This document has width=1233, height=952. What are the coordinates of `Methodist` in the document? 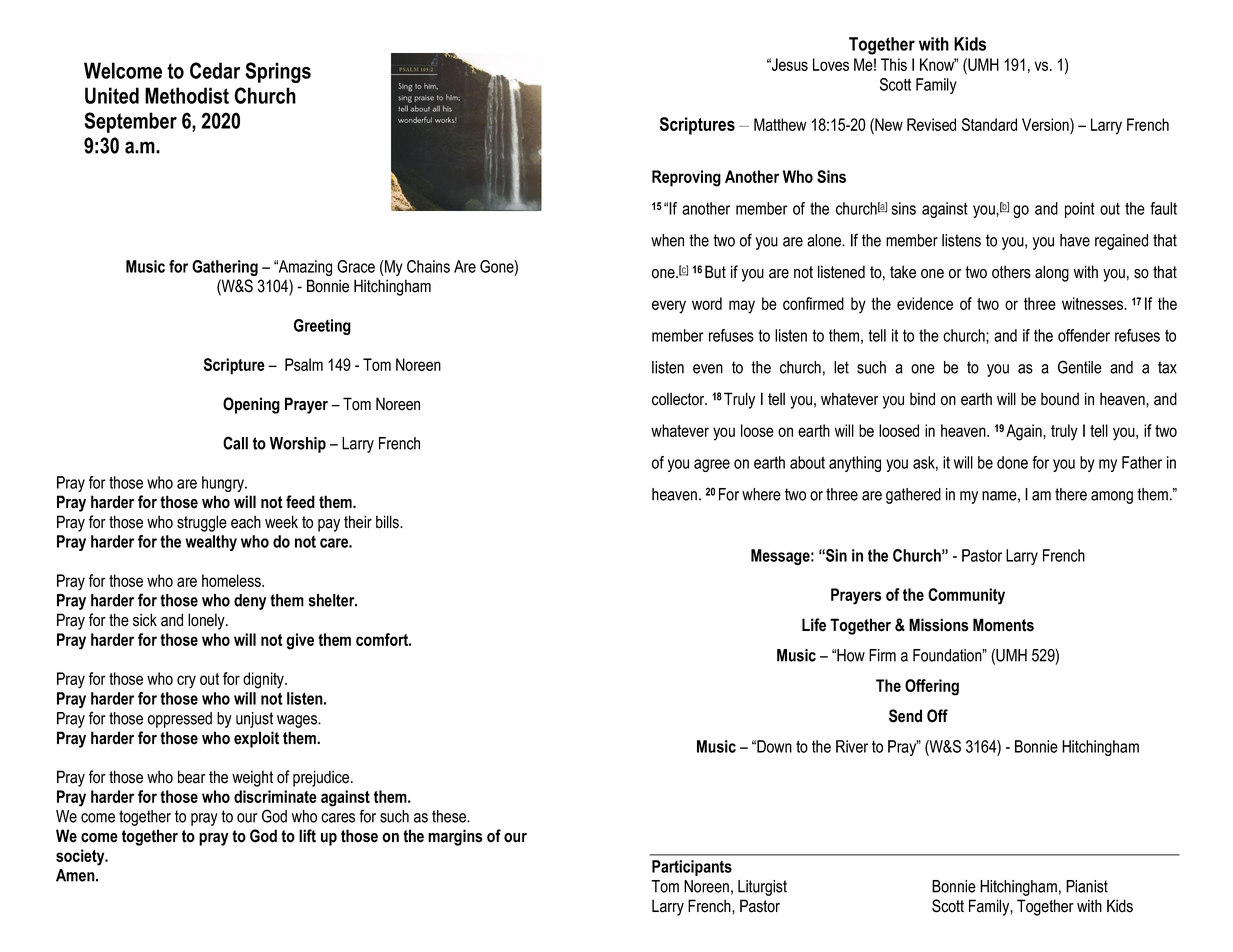 It's located at (187, 95).
